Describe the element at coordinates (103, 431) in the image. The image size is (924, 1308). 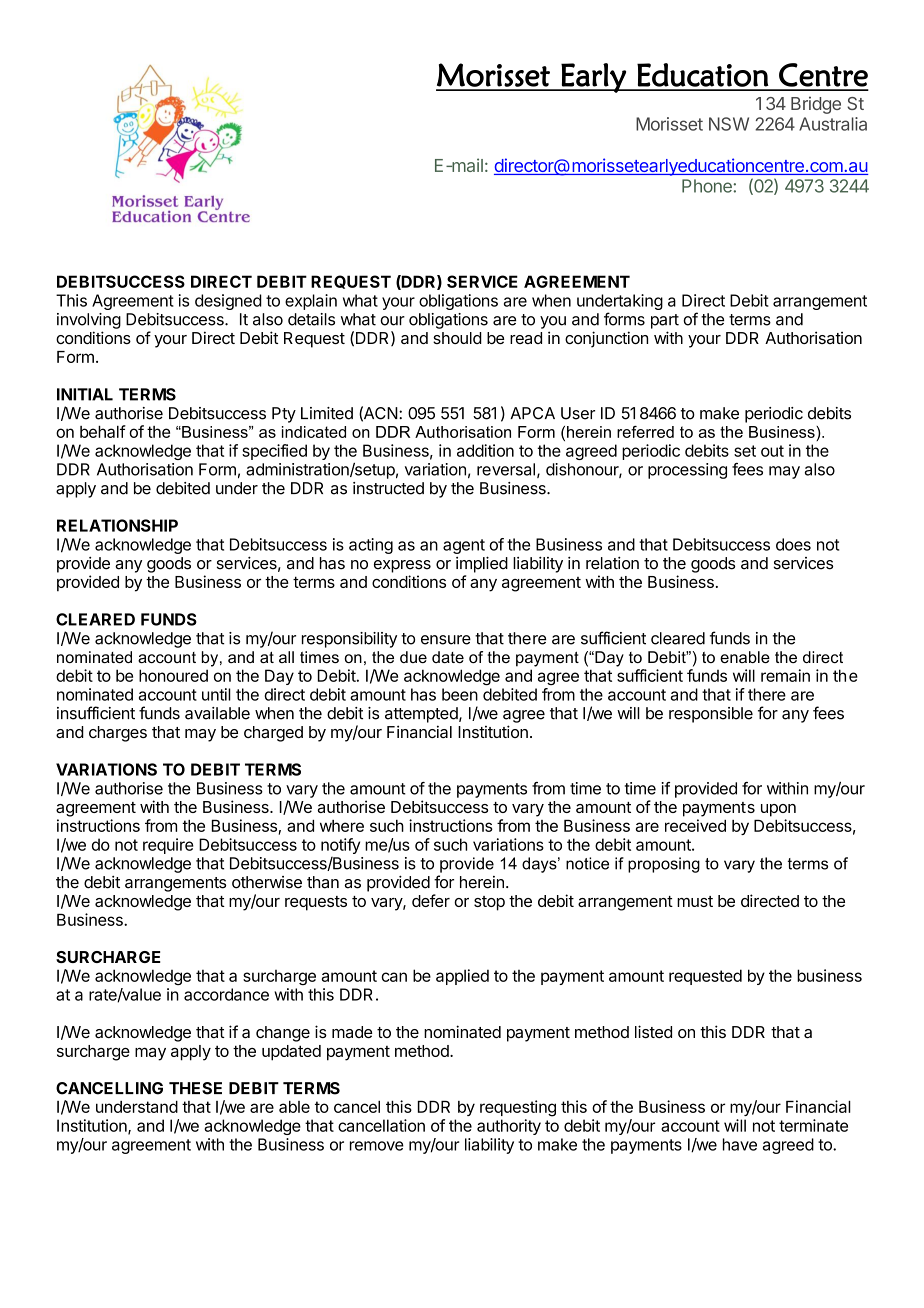
I see `behalf` at that location.
